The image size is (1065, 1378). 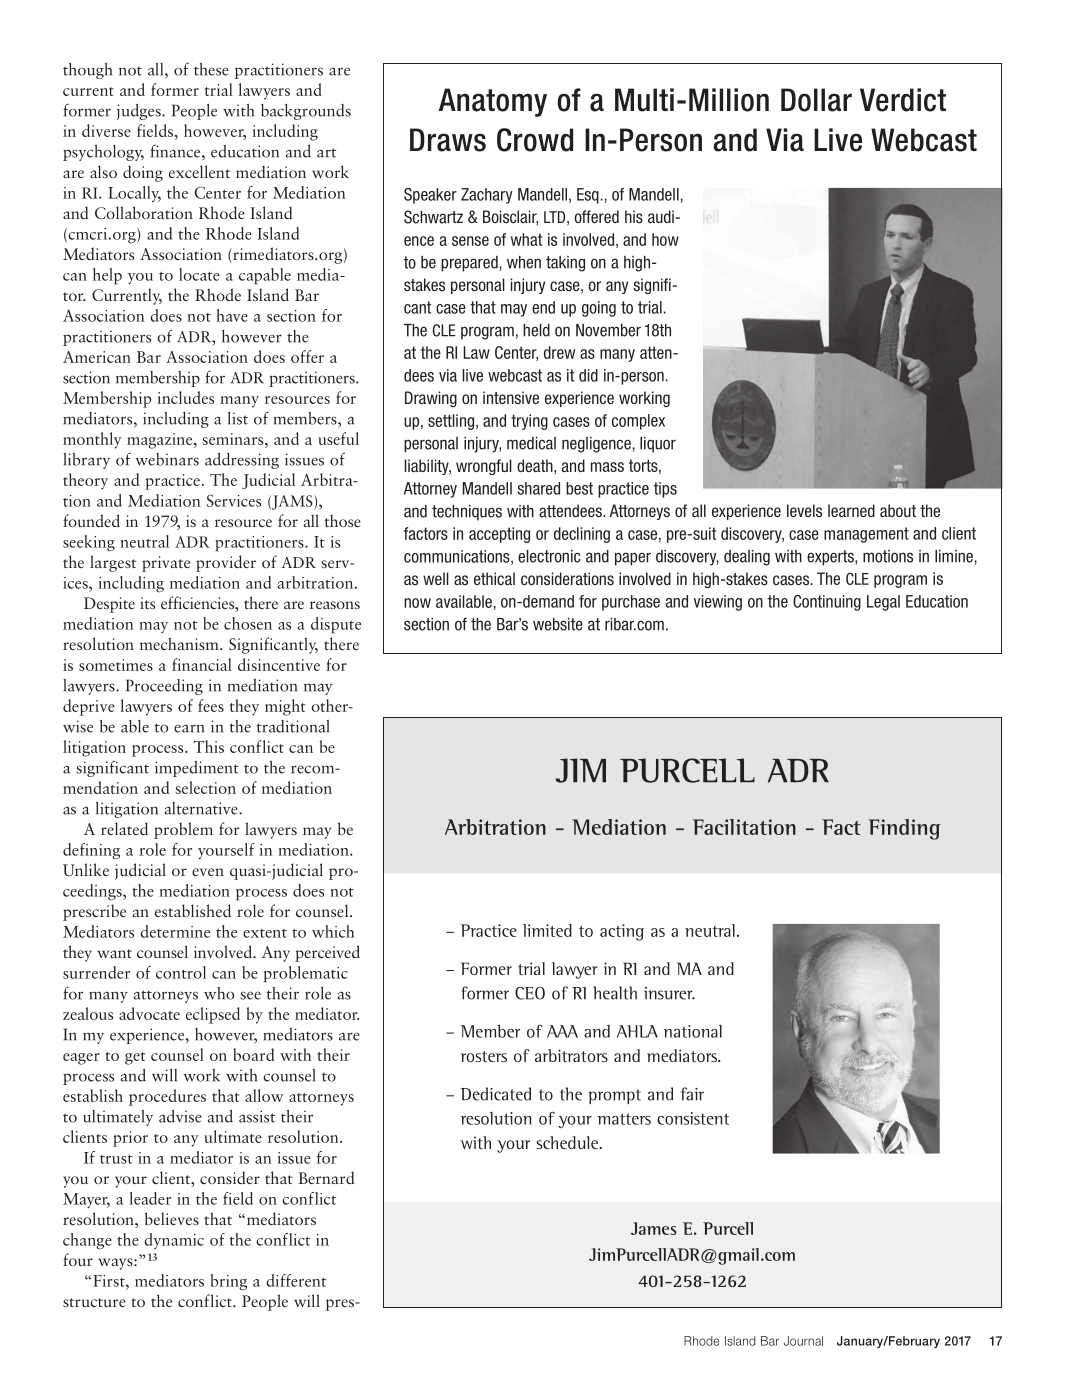 What do you see at coordinates (827, 603) in the screenshot?
I see `Continuing` at bounding box center [827, 603].
